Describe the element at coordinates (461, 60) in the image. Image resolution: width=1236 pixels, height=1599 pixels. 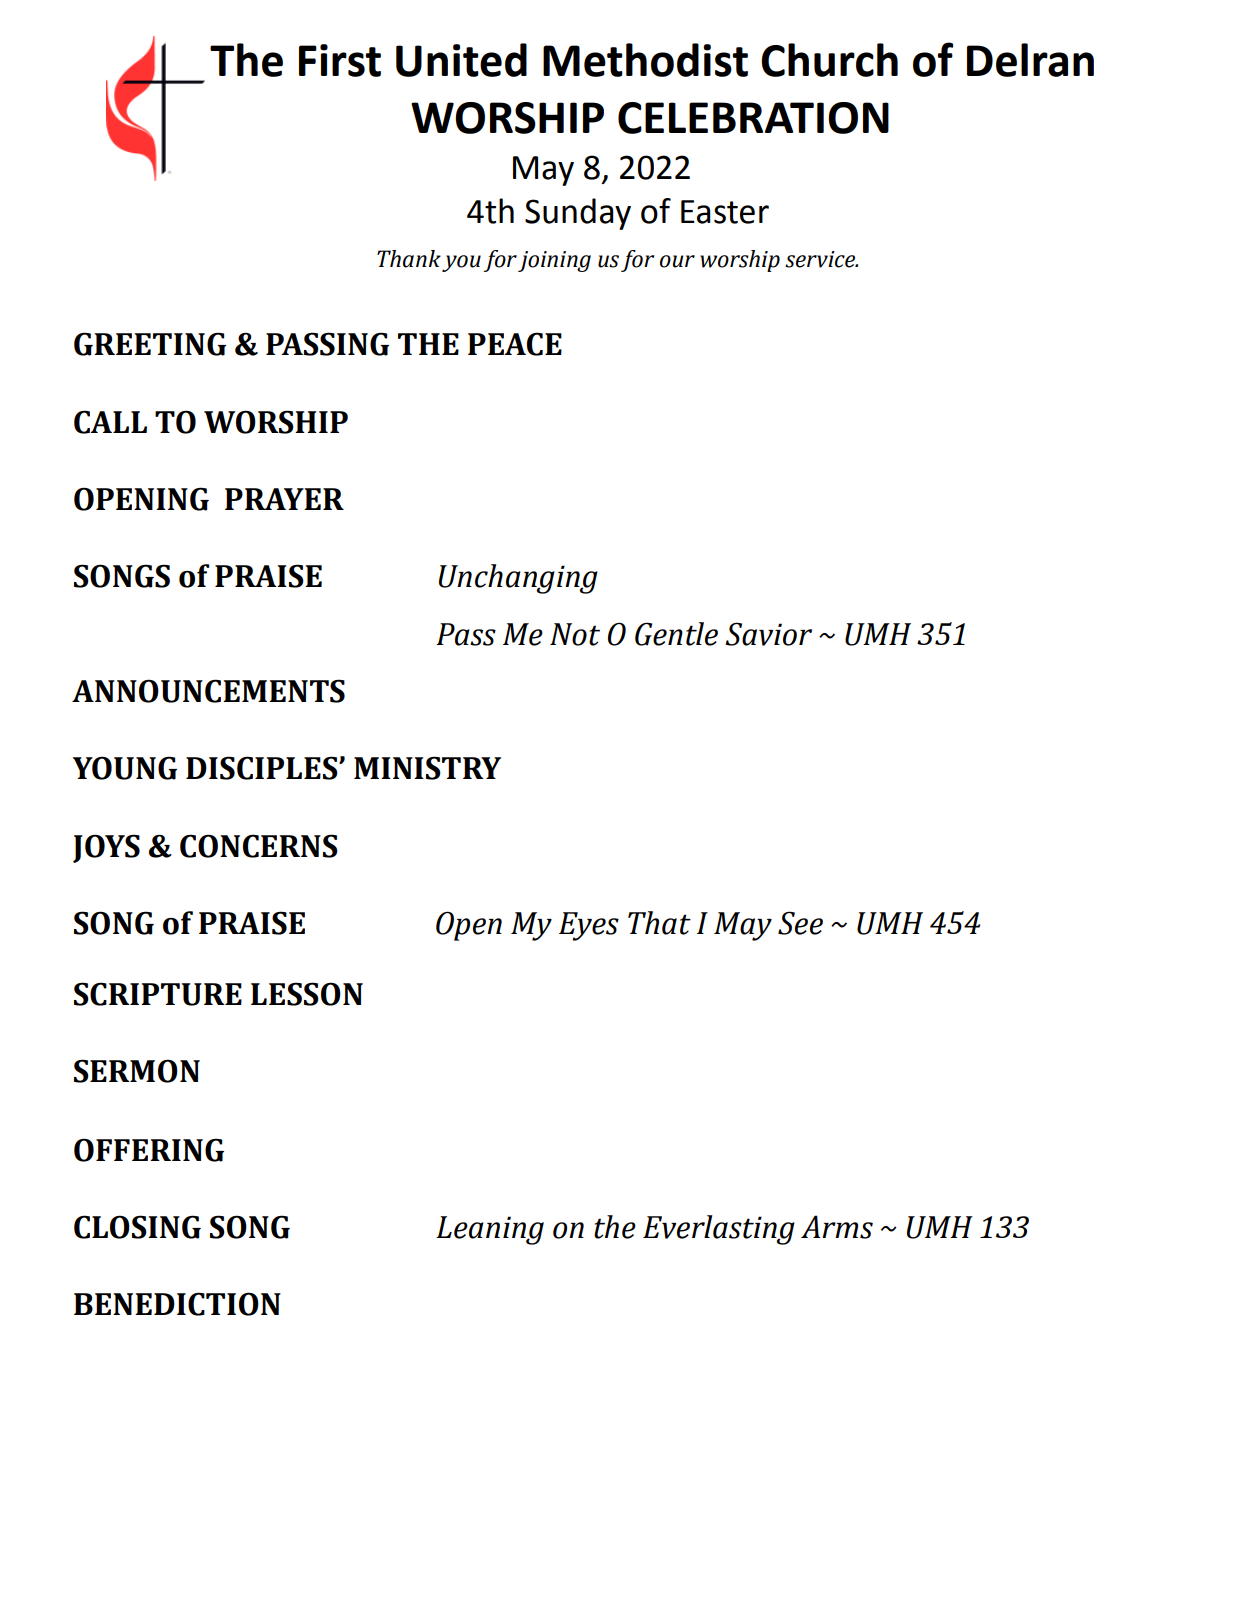
I see `United` at that location.
